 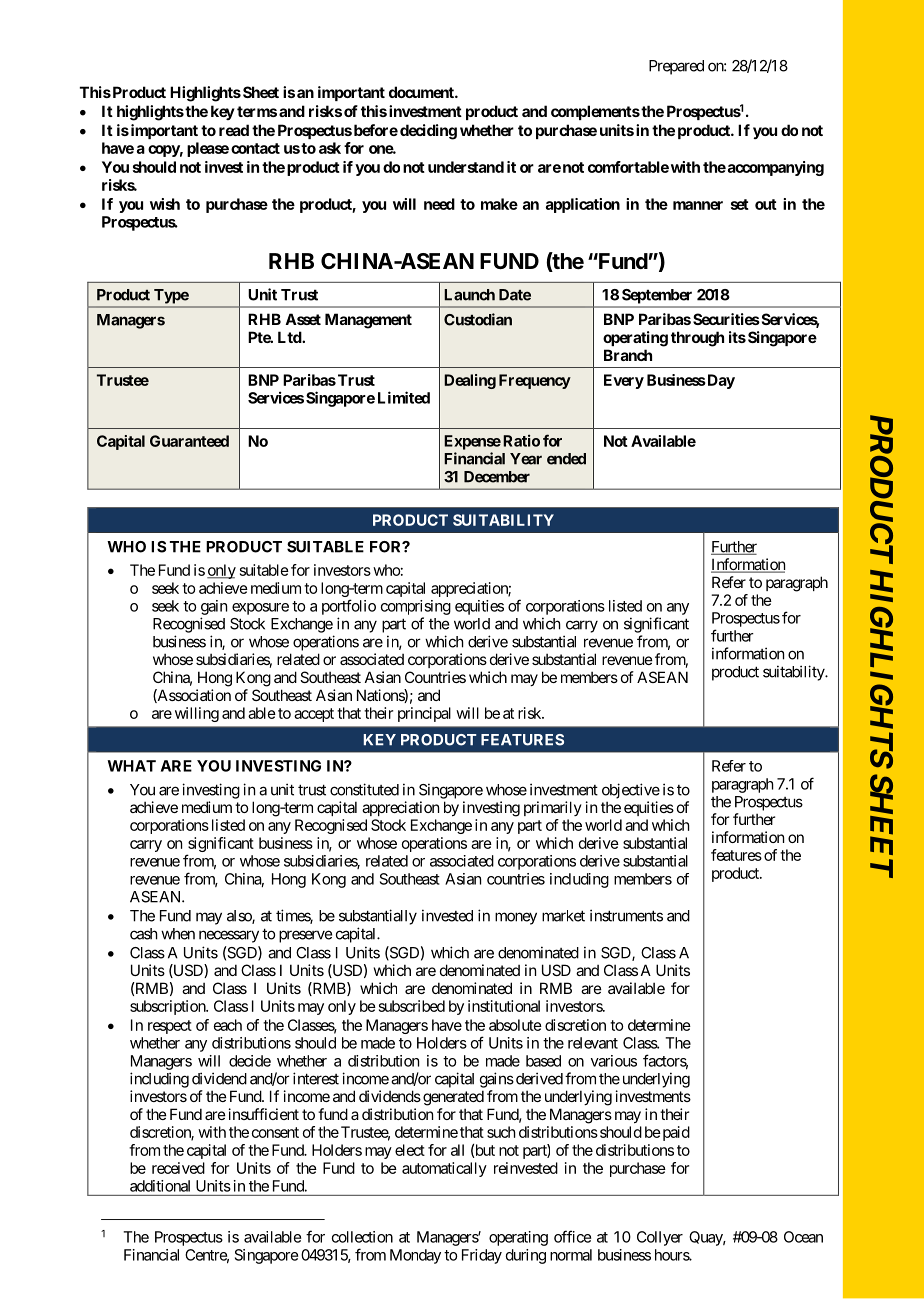 What do you see at coordinates (422, 92) in the image?
I see `document` at bounding box center [422, 92].
